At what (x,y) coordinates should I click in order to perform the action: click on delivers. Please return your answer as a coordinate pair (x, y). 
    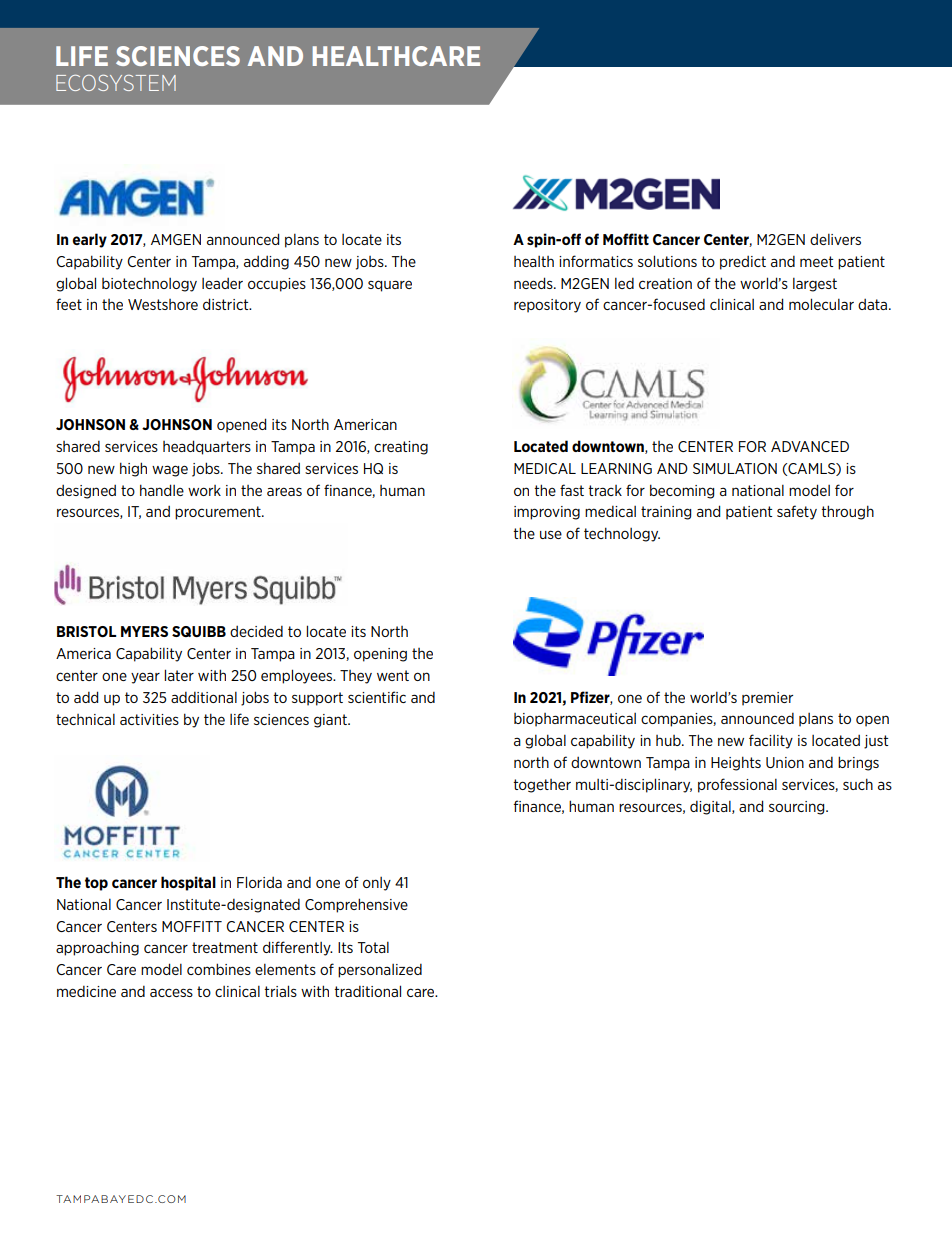
    Looking at the image, I should click on (835, 239).
